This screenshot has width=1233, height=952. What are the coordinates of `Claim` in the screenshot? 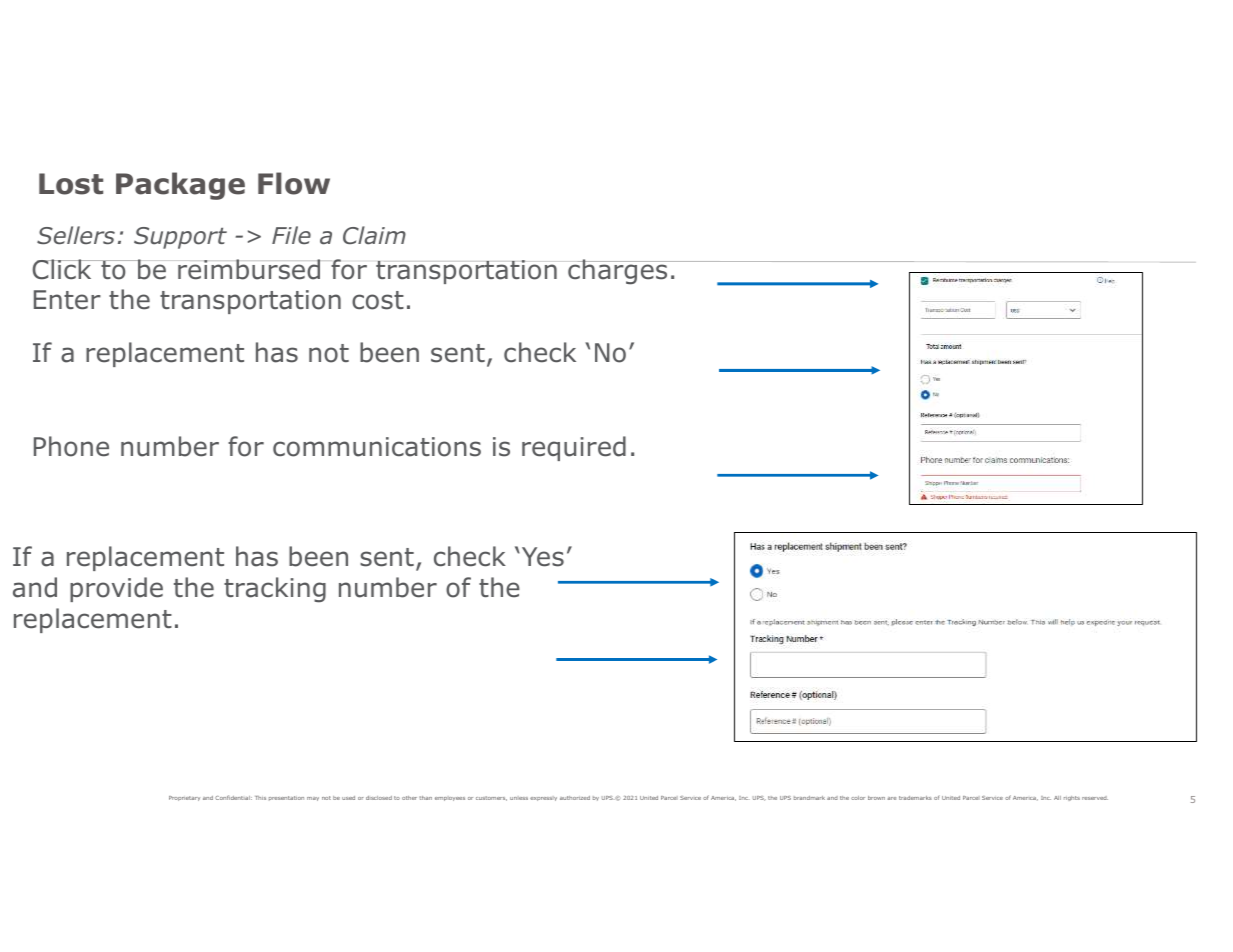 It's located at (374, 235).
